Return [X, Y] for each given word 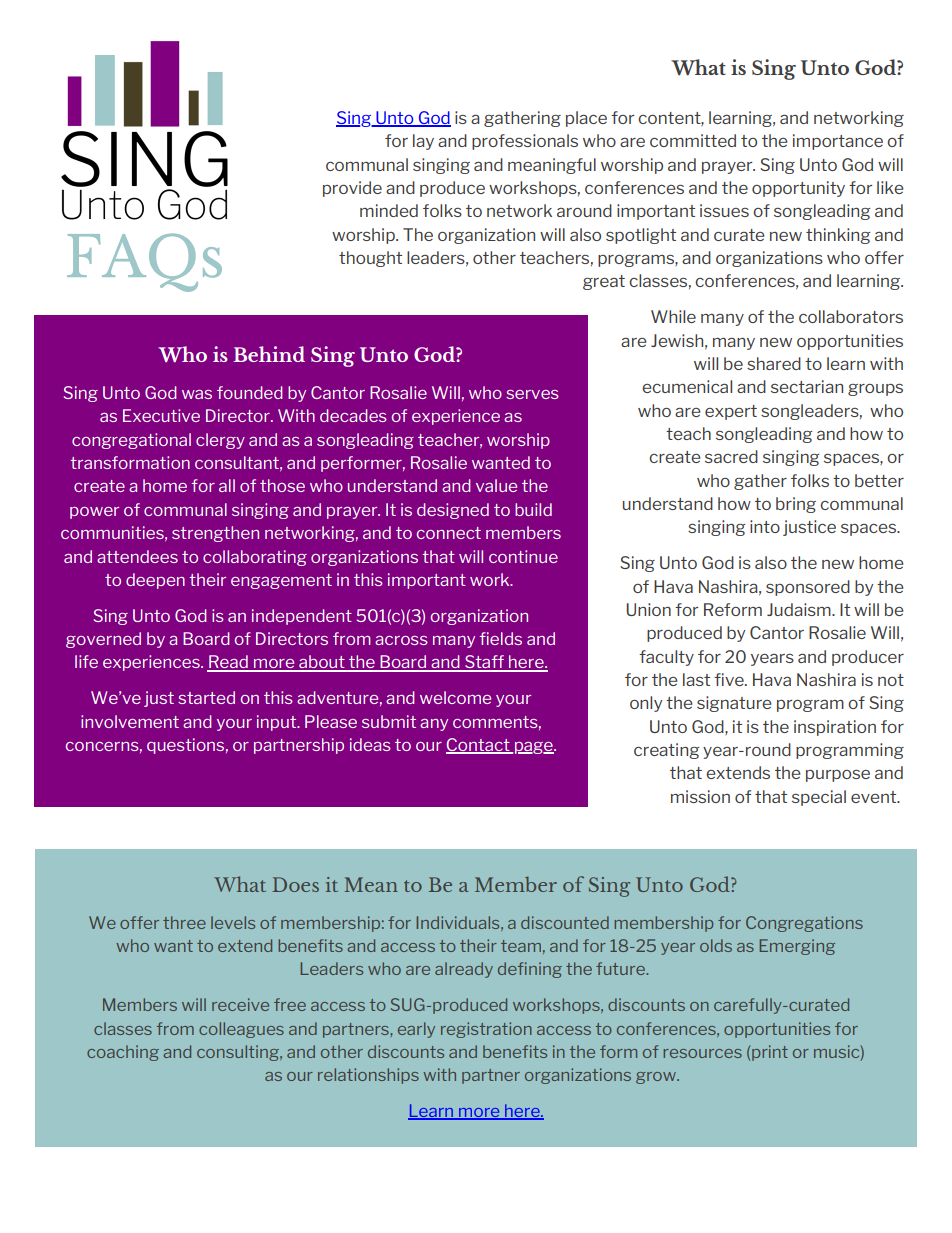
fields [500, 638]
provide [352, 189]
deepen [155, 581]
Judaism [800, 609]
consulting [239, 1053]
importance [838, 142]
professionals [525, 142]
